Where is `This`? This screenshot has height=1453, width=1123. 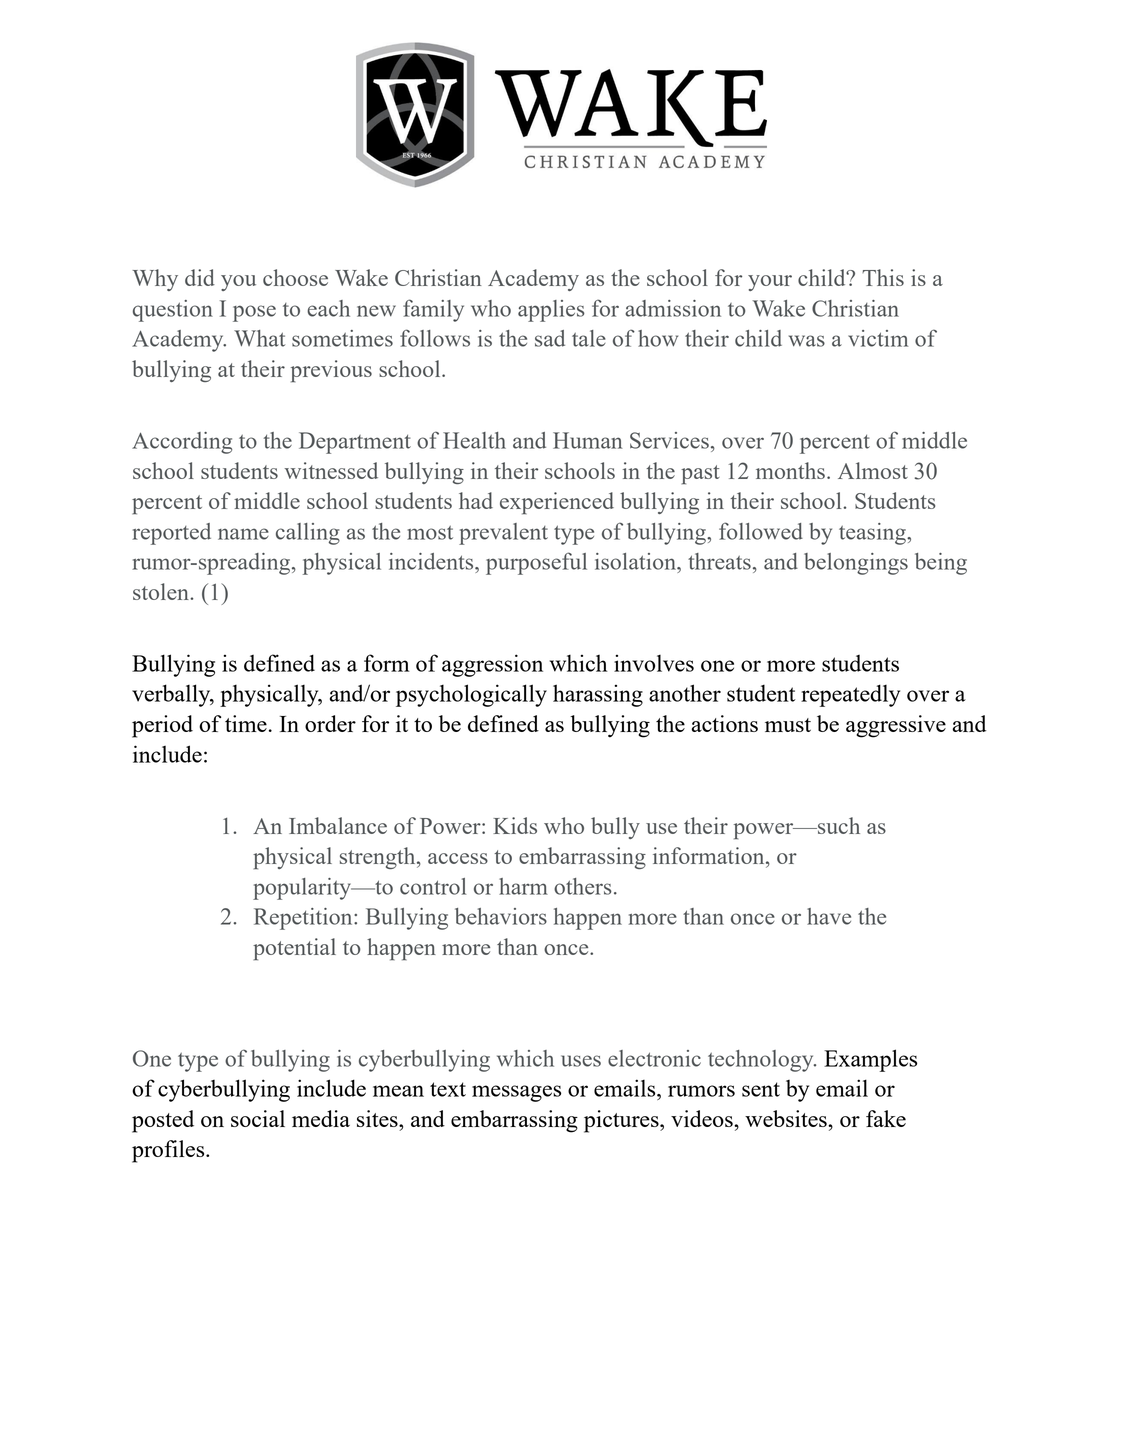 This is located at coordinates (883, 277).
